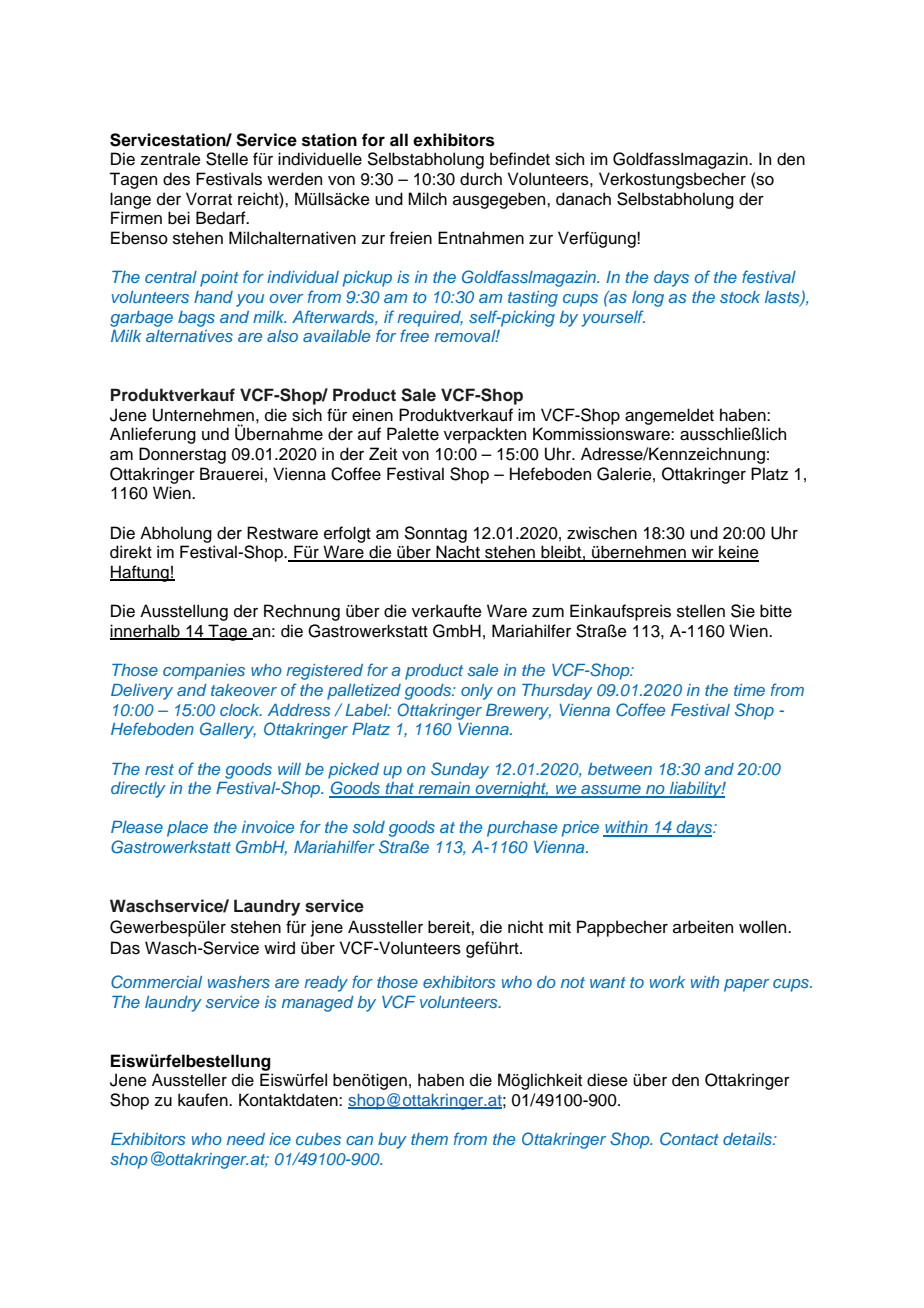 This image has height=1308, width=924. I want to click on assume, so click(611, 791).
